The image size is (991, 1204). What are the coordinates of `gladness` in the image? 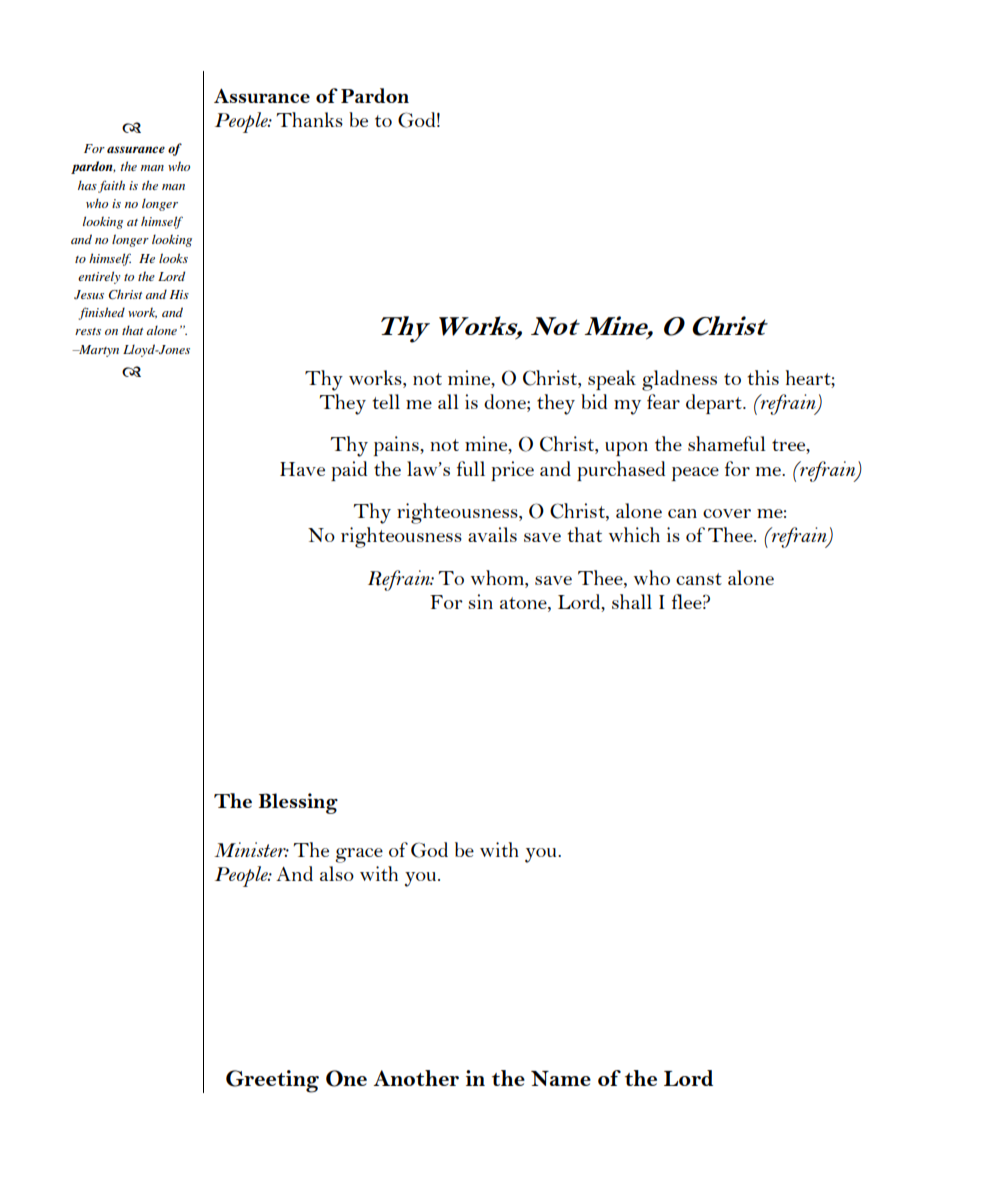 It's located at (679, 380).
